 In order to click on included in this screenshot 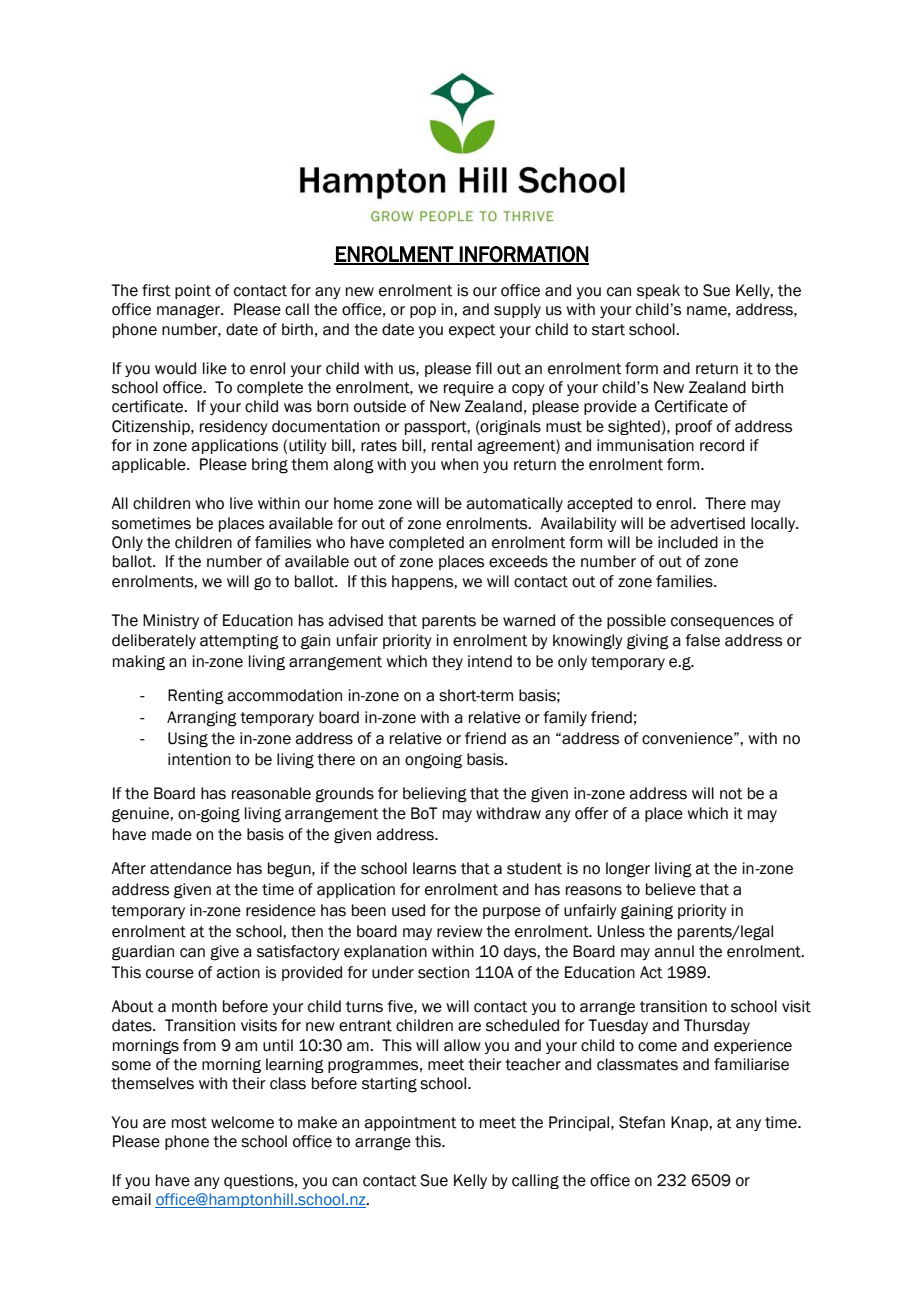, I will do `click(688, 542)`.
